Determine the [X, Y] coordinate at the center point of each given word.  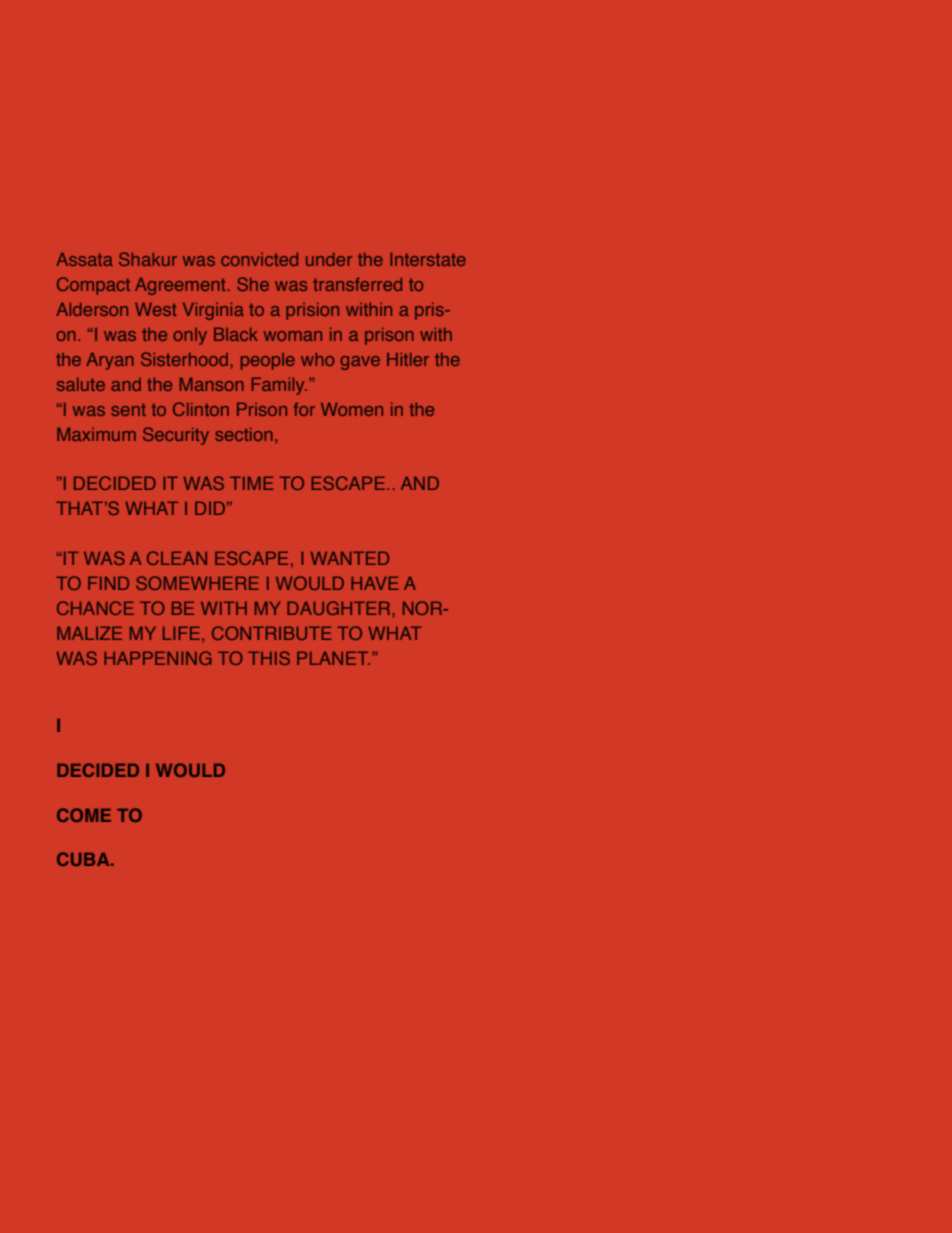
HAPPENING [158, 658]
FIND [108, 583]
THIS [269, 658]
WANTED [350, 558]
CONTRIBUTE [272, 633]
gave [360, 363]
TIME [252, 483]
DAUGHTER [340, 608]
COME [84, 815]
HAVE [375, 583]
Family [279, 386]
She [253, 284]
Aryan [110, 361]
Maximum [96, 434]
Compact [93, 286]
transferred [357, 284]
